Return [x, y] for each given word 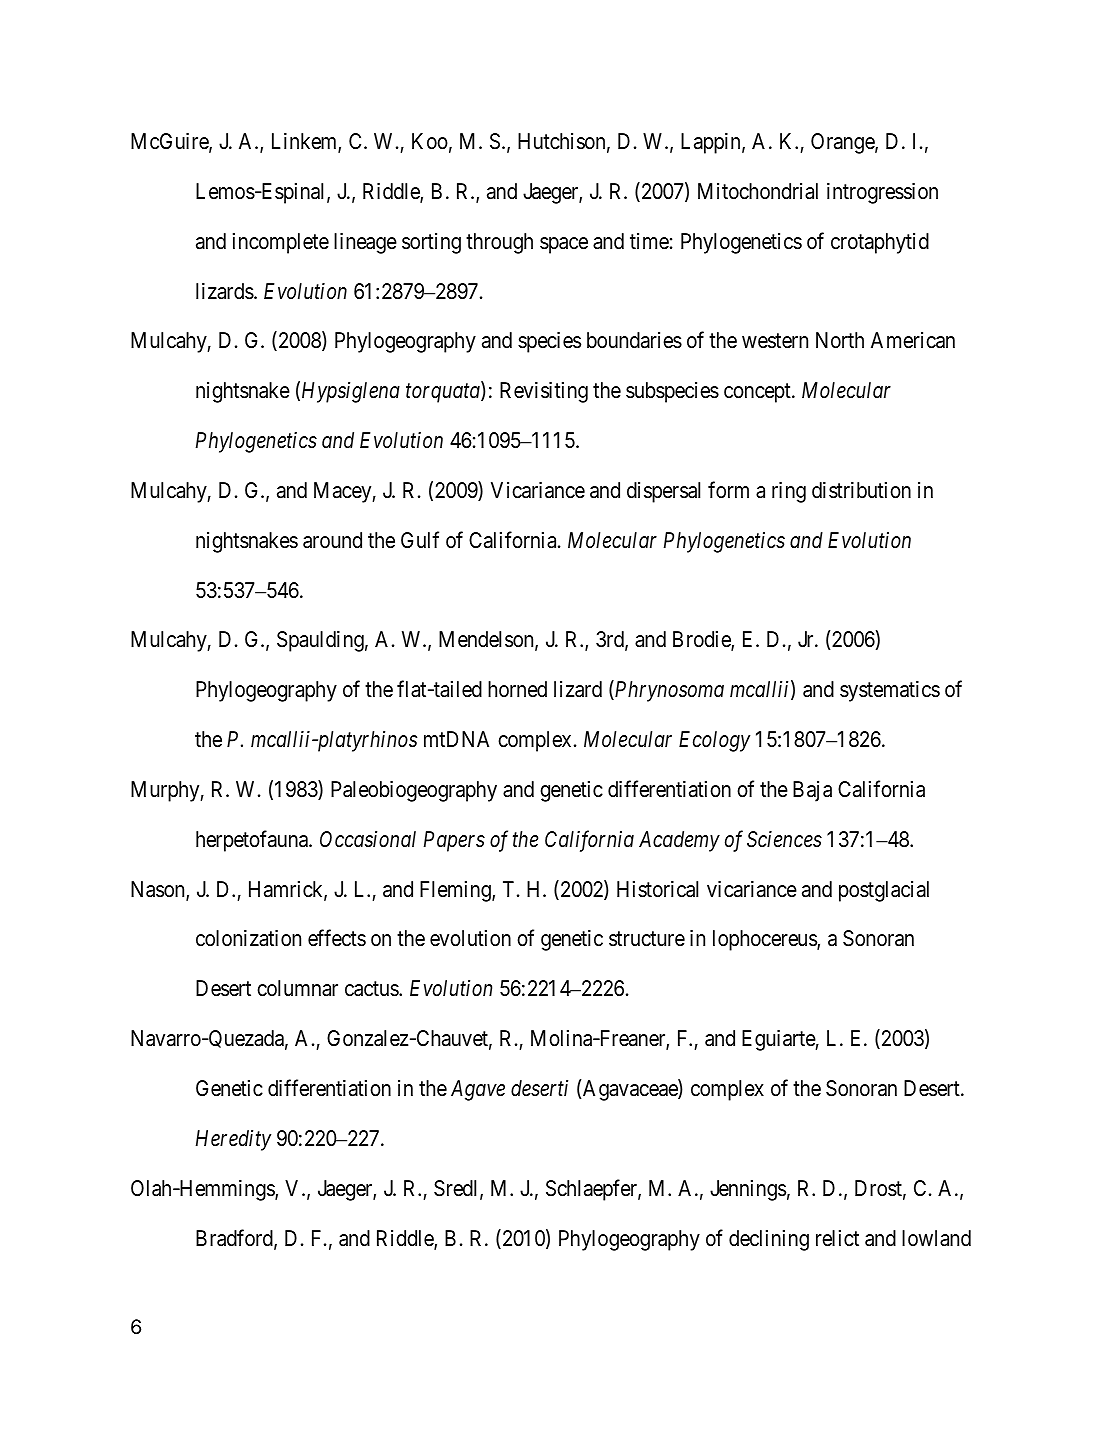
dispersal [663, 492]
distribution [861, 490]
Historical [657, 889]
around [332, 540]
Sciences [784, 839]
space [564, 245]
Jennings [748, 1190]
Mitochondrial [758, 191]
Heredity [233, 1140]
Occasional [368, 839]
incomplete [281, 243]
